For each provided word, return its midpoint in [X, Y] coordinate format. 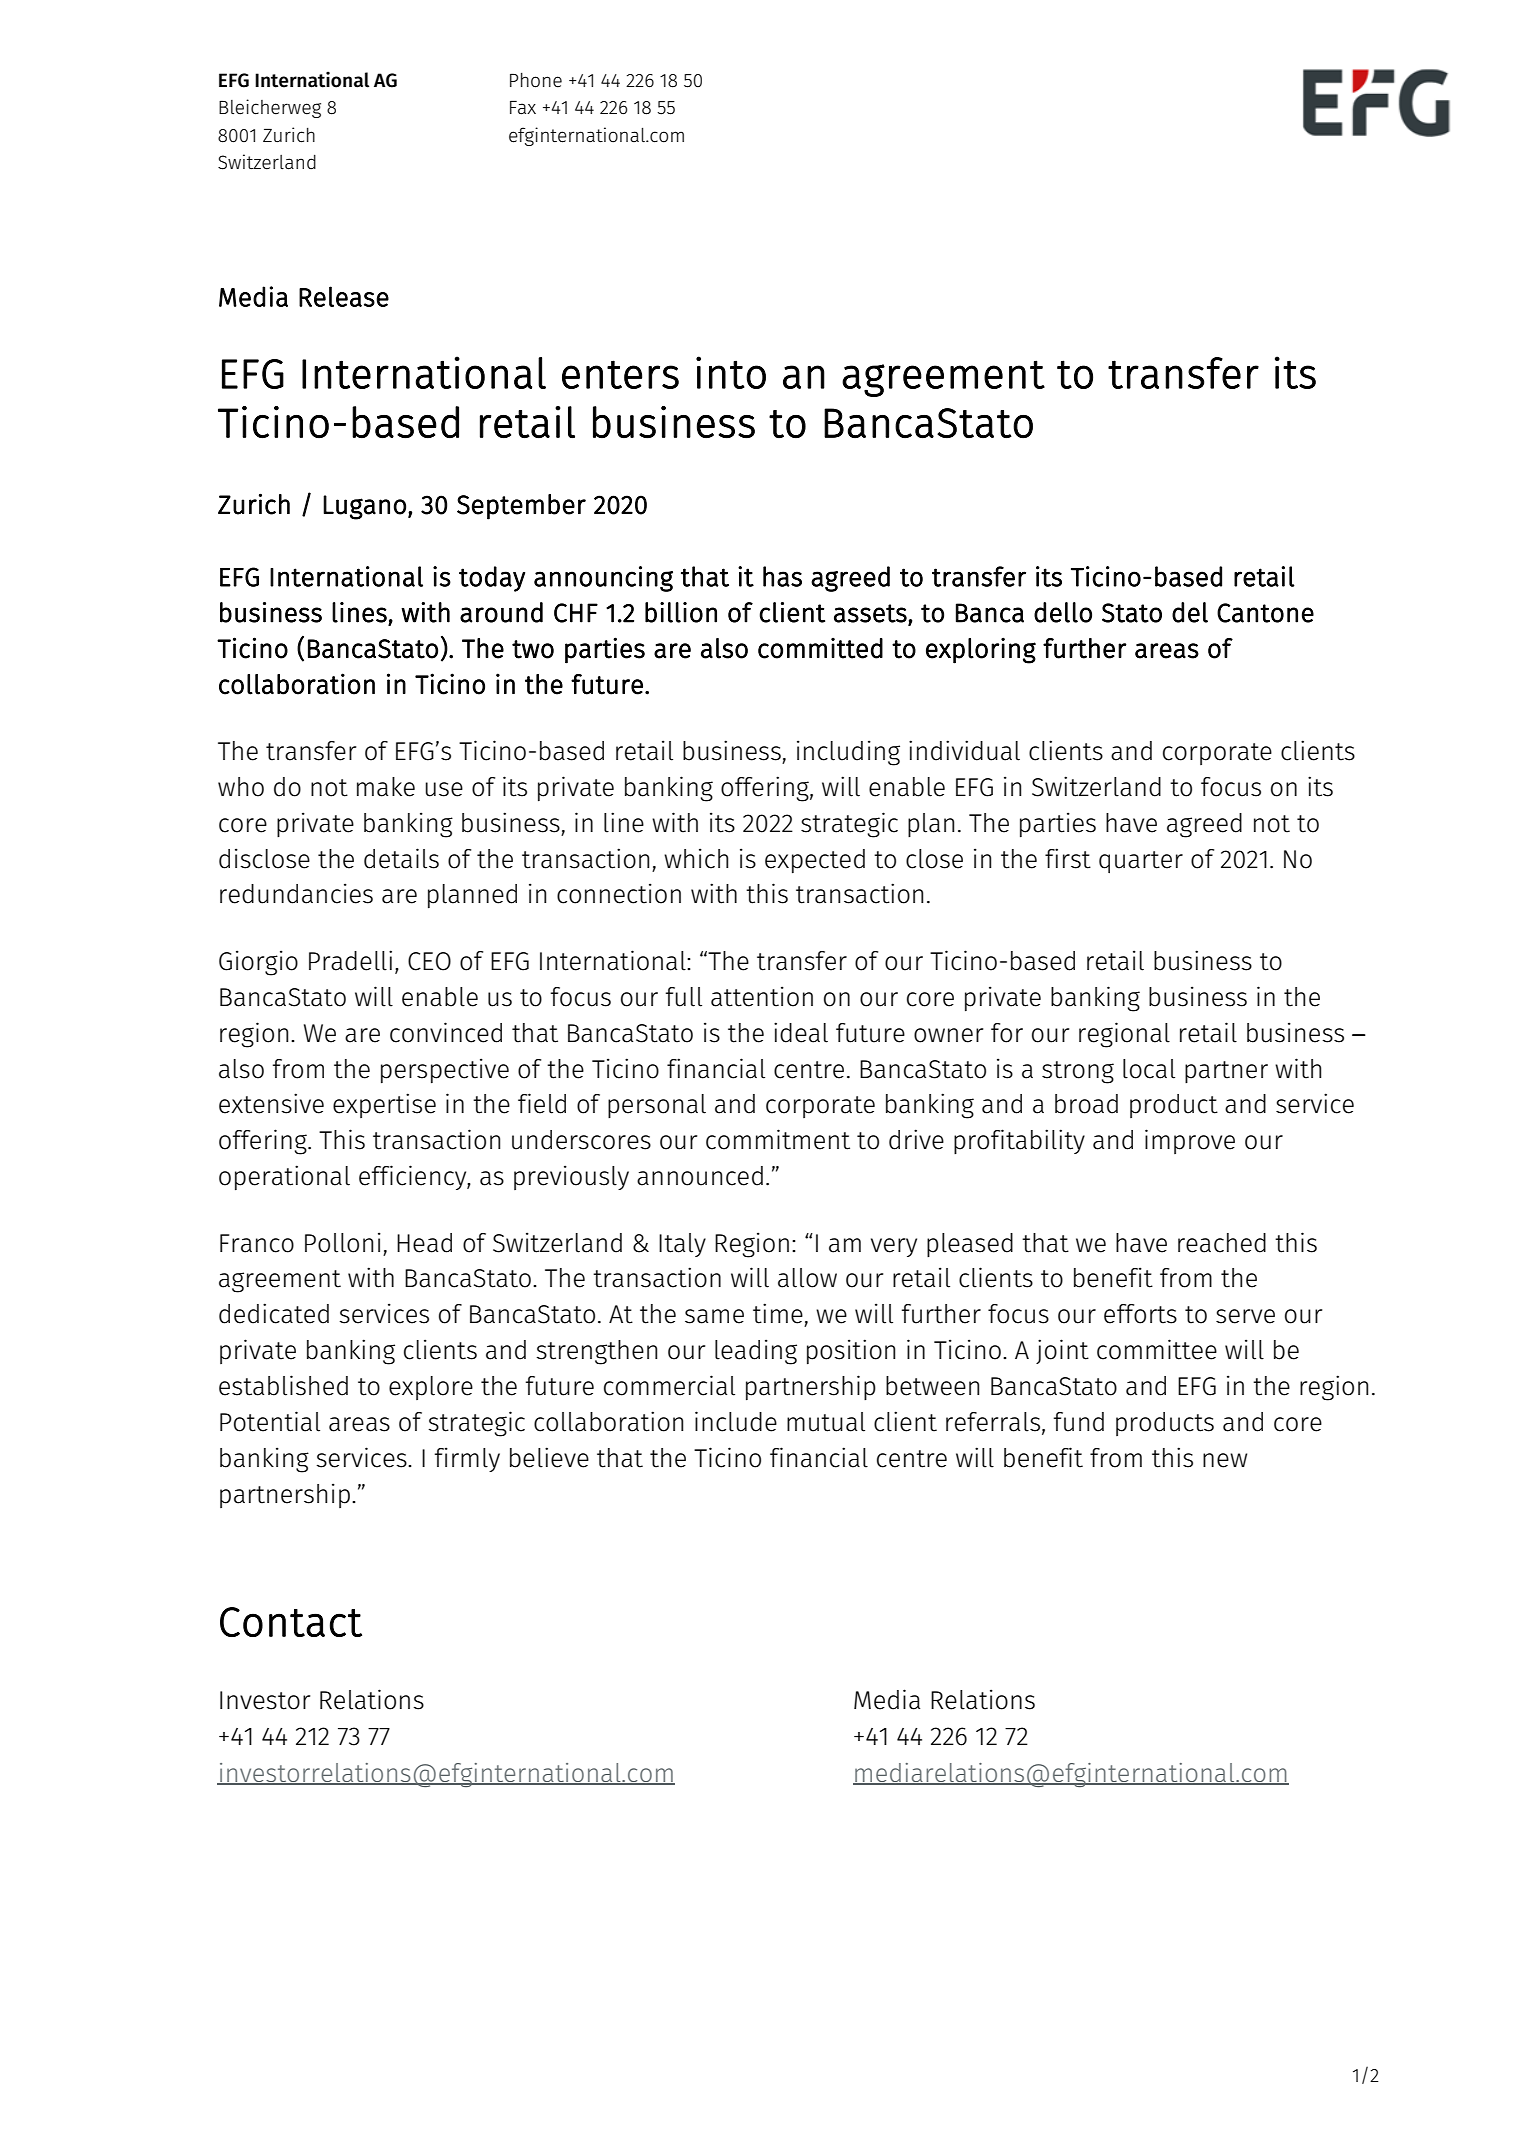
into [731, 372]
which [696, 858]
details [401, 858]
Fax [523, 108]
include [736, 1421]
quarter [1141, 862]
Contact [291, 1622]
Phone [536, 80]
